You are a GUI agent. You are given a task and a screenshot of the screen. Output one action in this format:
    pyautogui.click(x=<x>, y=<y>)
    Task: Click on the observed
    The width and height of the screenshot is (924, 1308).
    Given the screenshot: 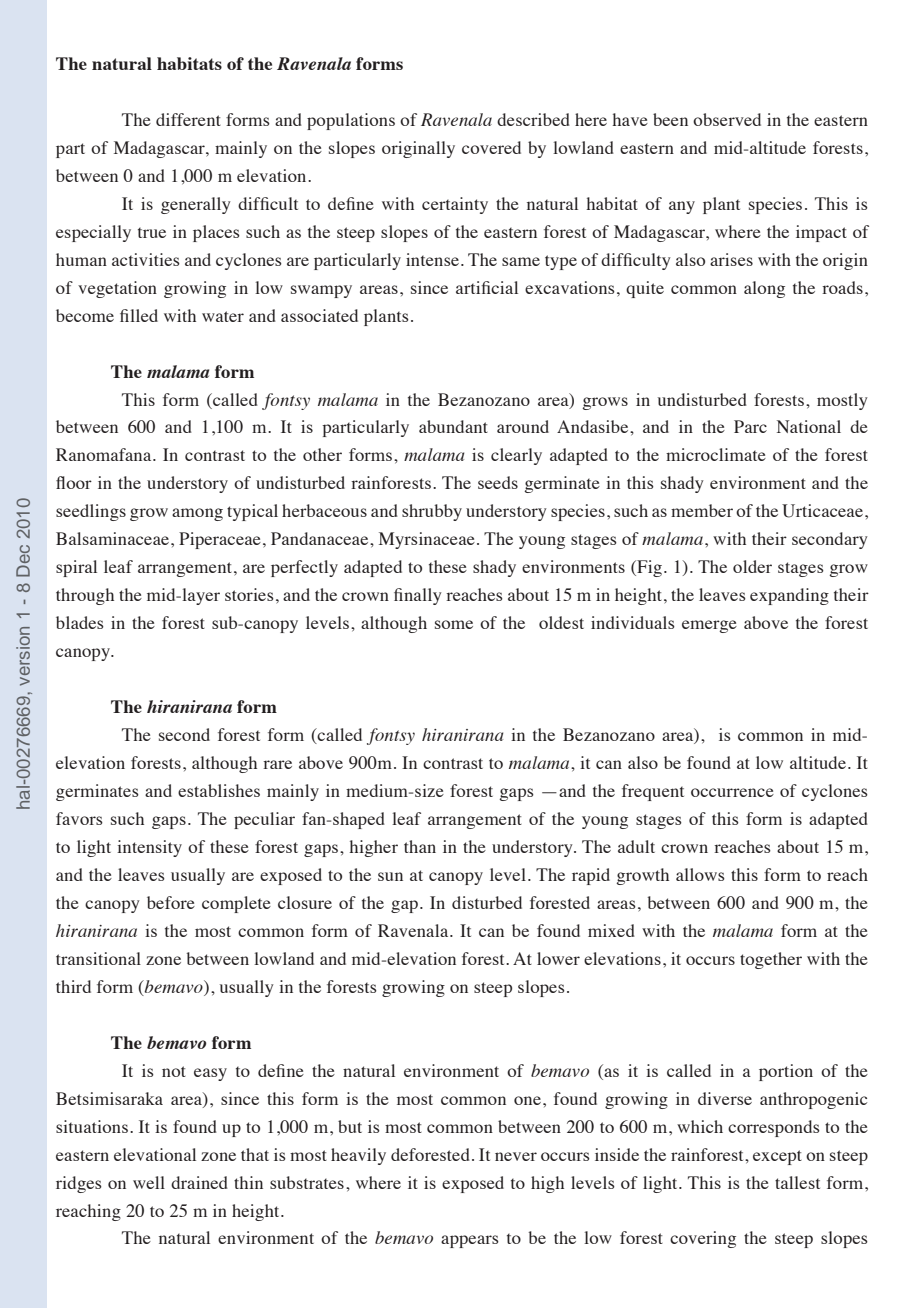 What is the action you would take?
    pyautogui.click(x=727, y=119)
